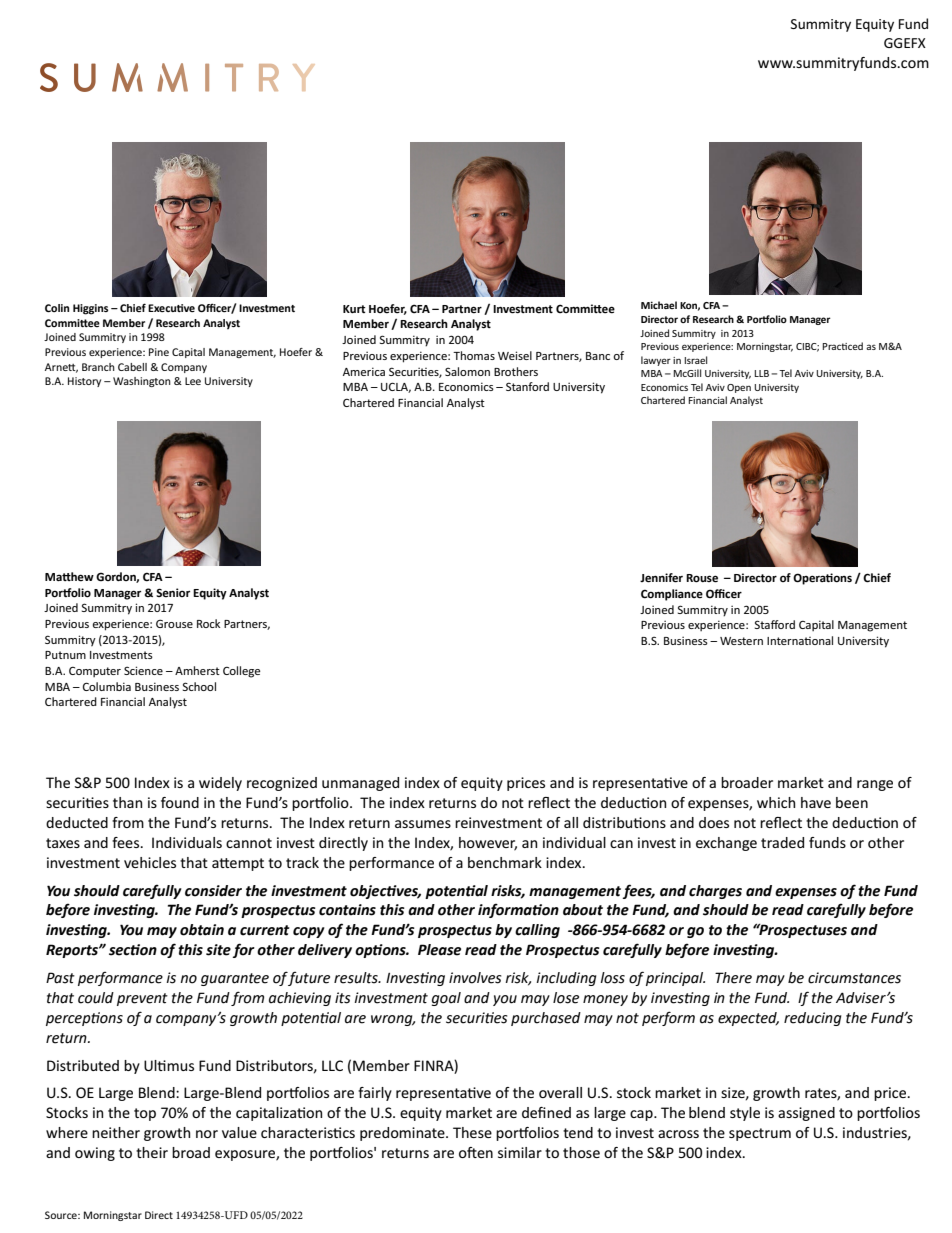 The height and width of the screenshot is (1233, 952). What do you see at coordinates (145, 1114) in the screenshot?
I see `top` at bounding box center [145, 1114].
